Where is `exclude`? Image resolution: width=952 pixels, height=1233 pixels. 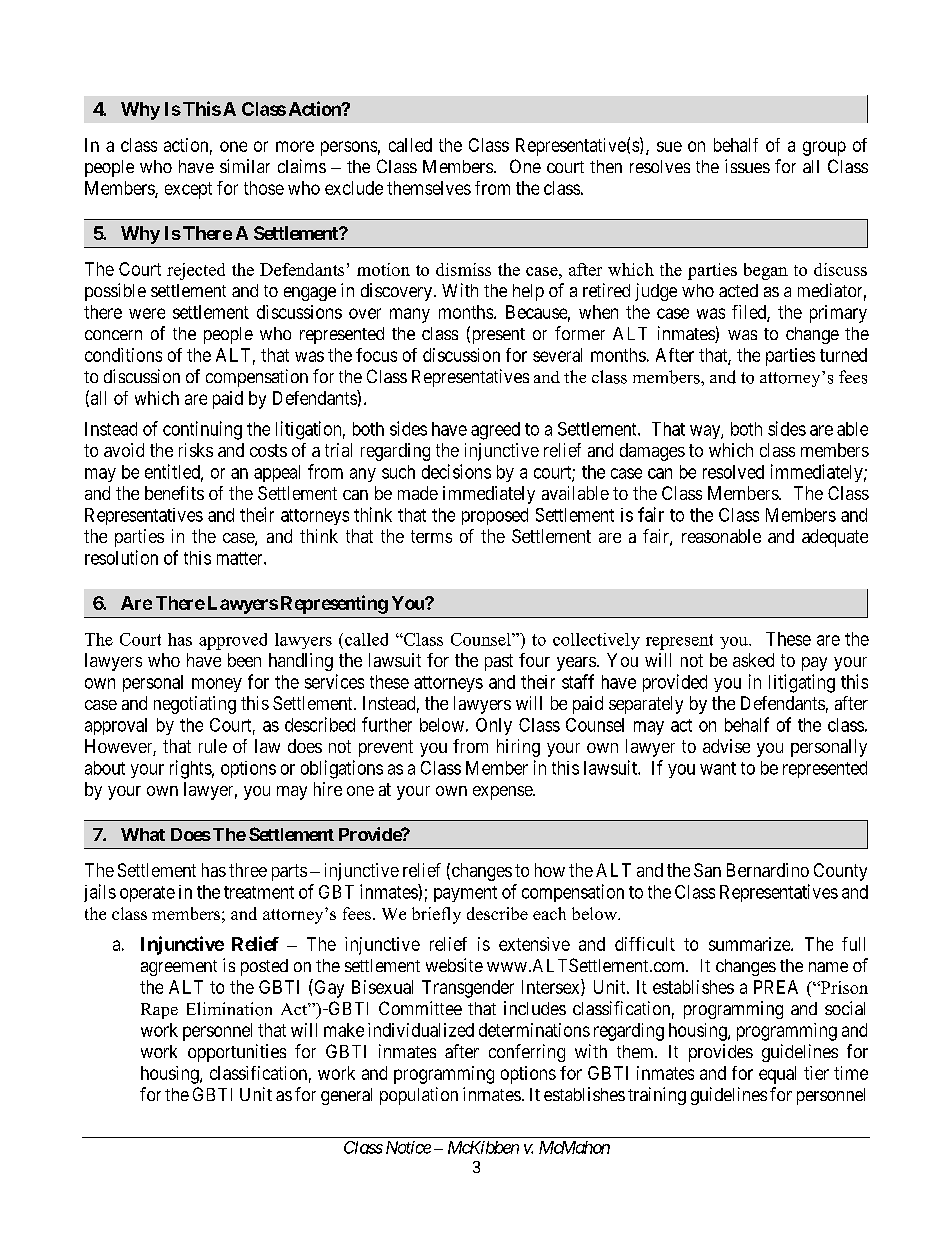 exclude is located at coordinates (354, 188).
